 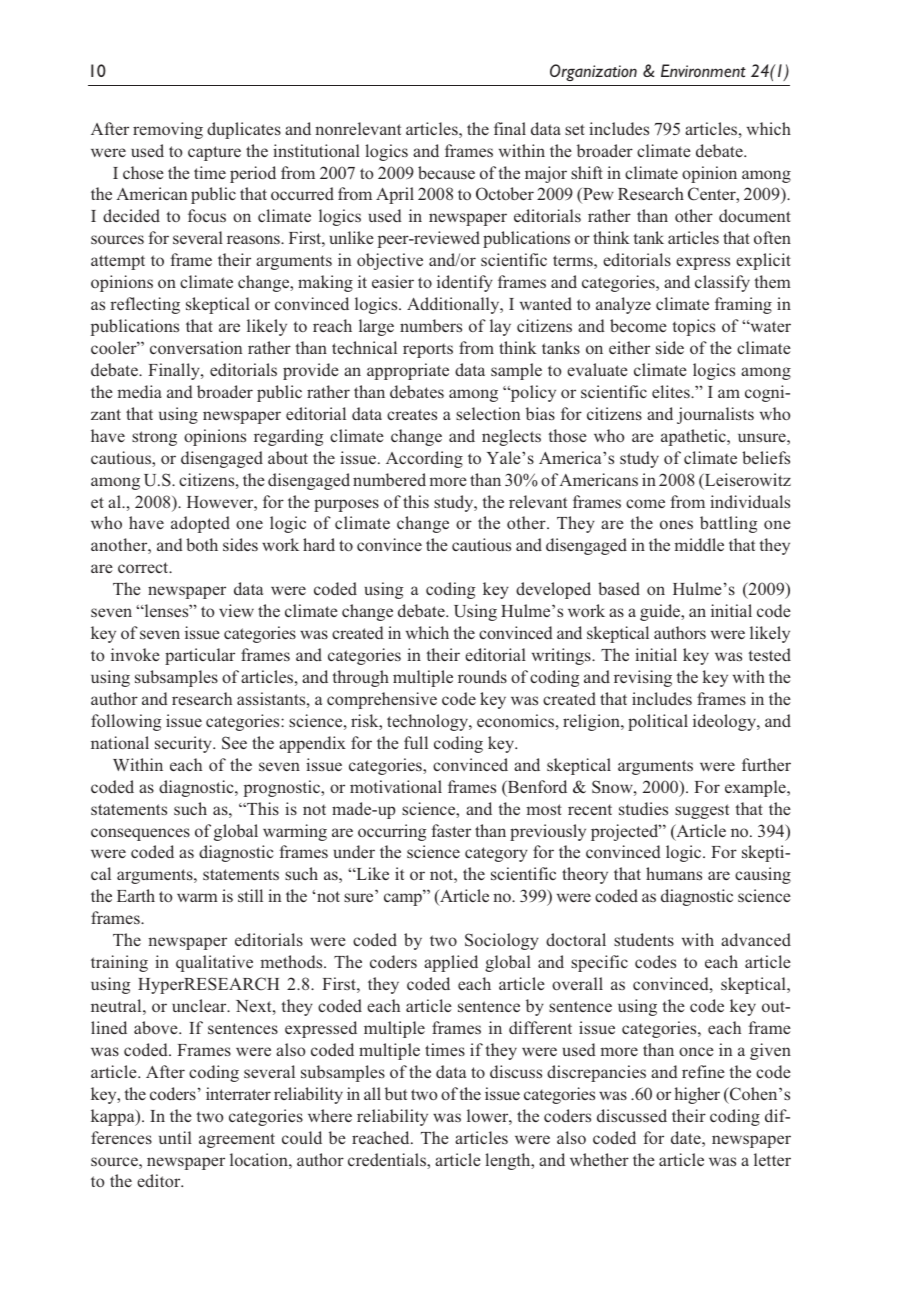 What do you see at coordinates (697, 1095) in the screenshot?
I see `higher` at bounding box center [697, 1095].
